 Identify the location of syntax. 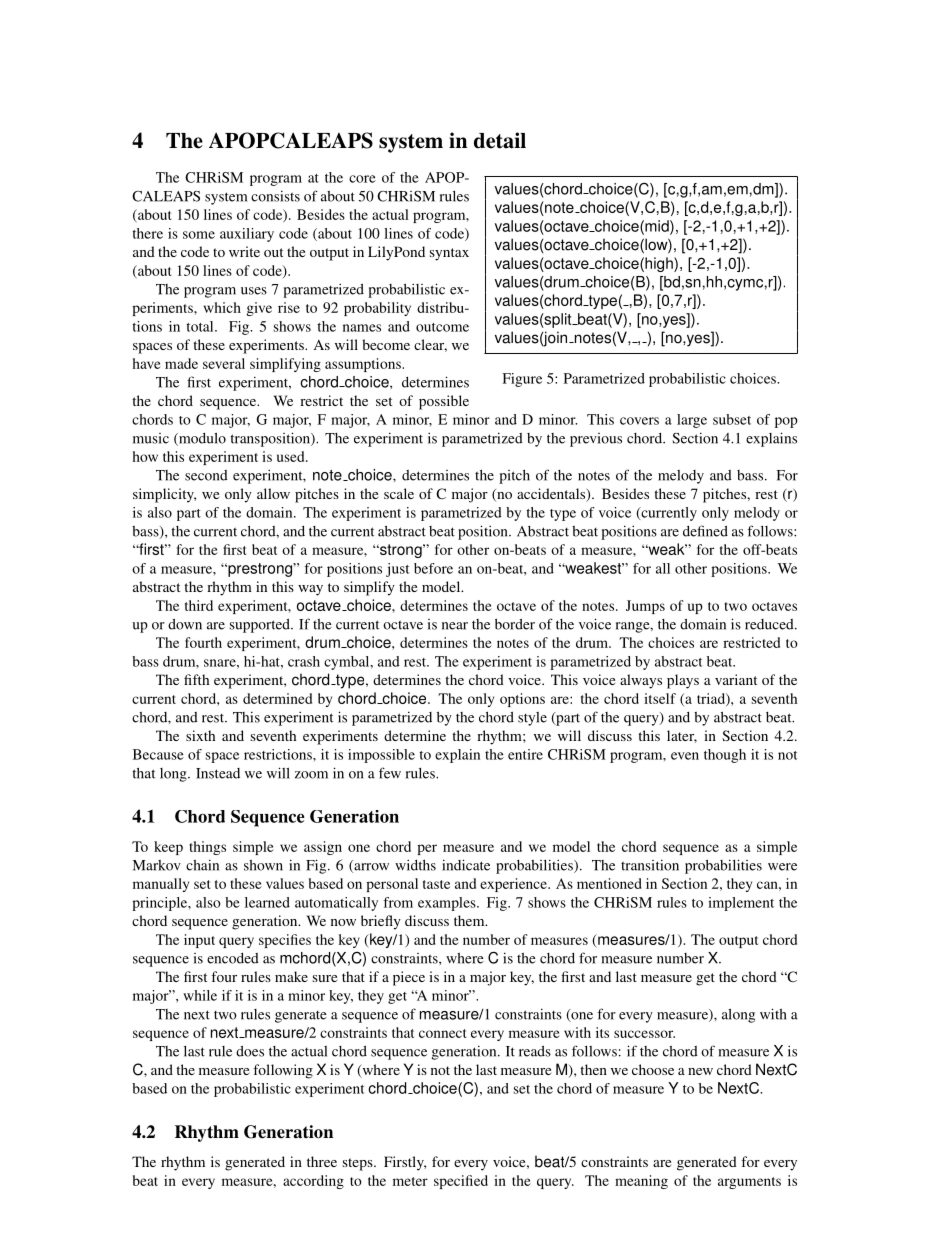
(449, 254).
